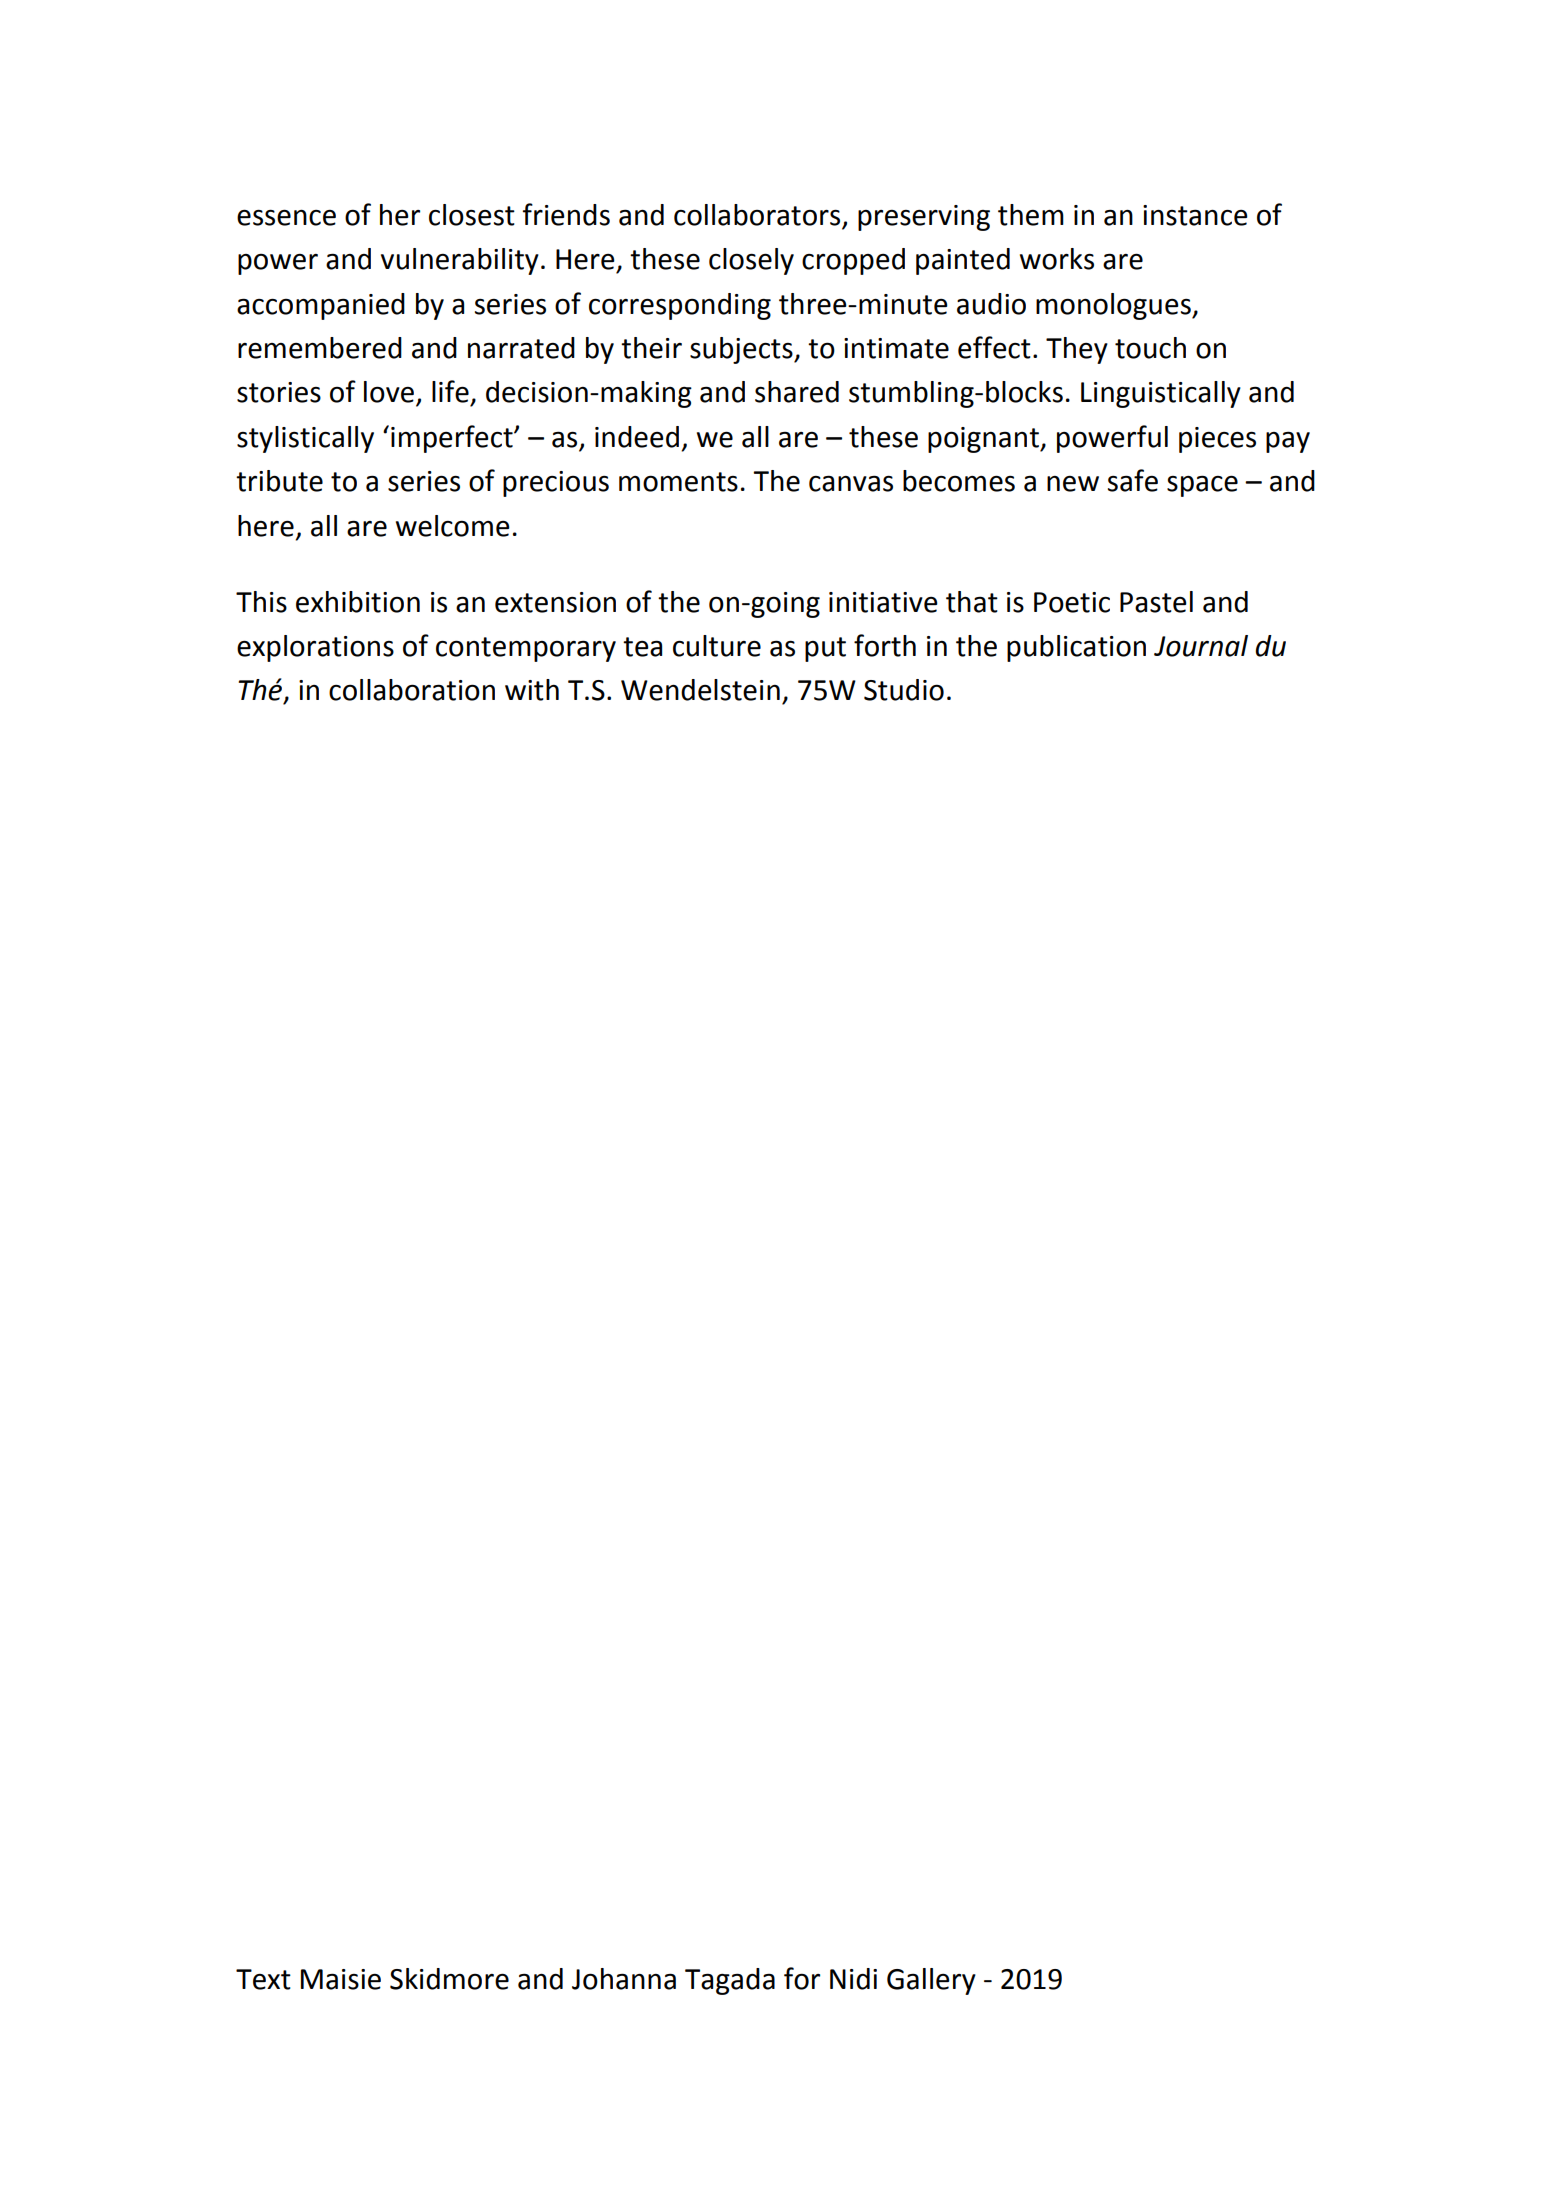 The width and height of the image is (1555, 2200). I want to click on vulnerability, so click(460, 261).
